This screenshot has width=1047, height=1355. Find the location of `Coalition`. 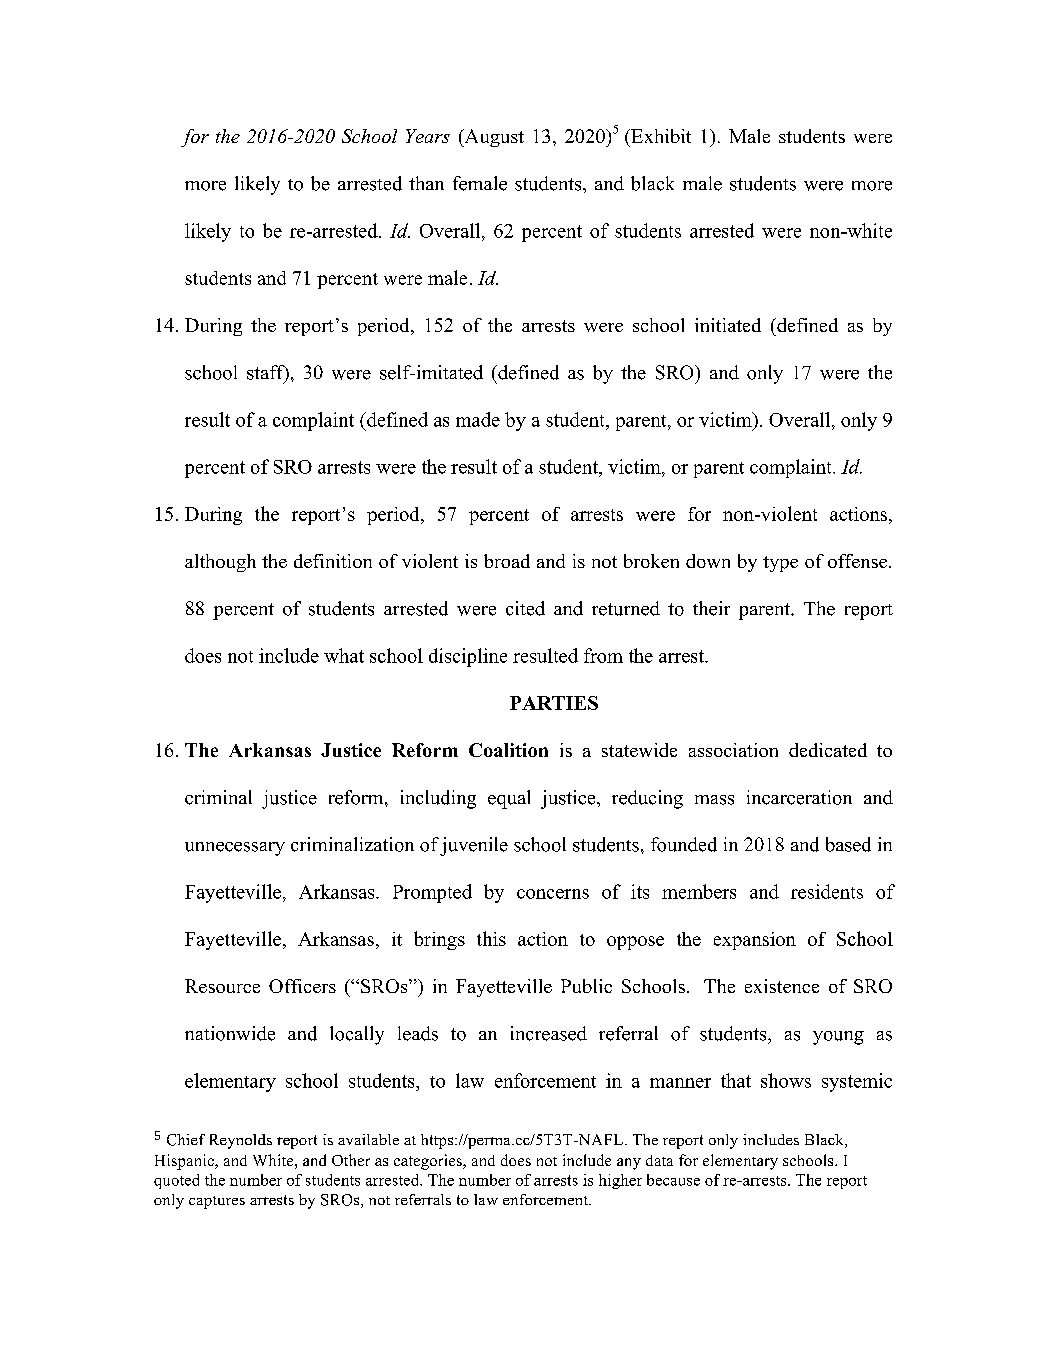

Coalition is located at coordinates (508, 750).
